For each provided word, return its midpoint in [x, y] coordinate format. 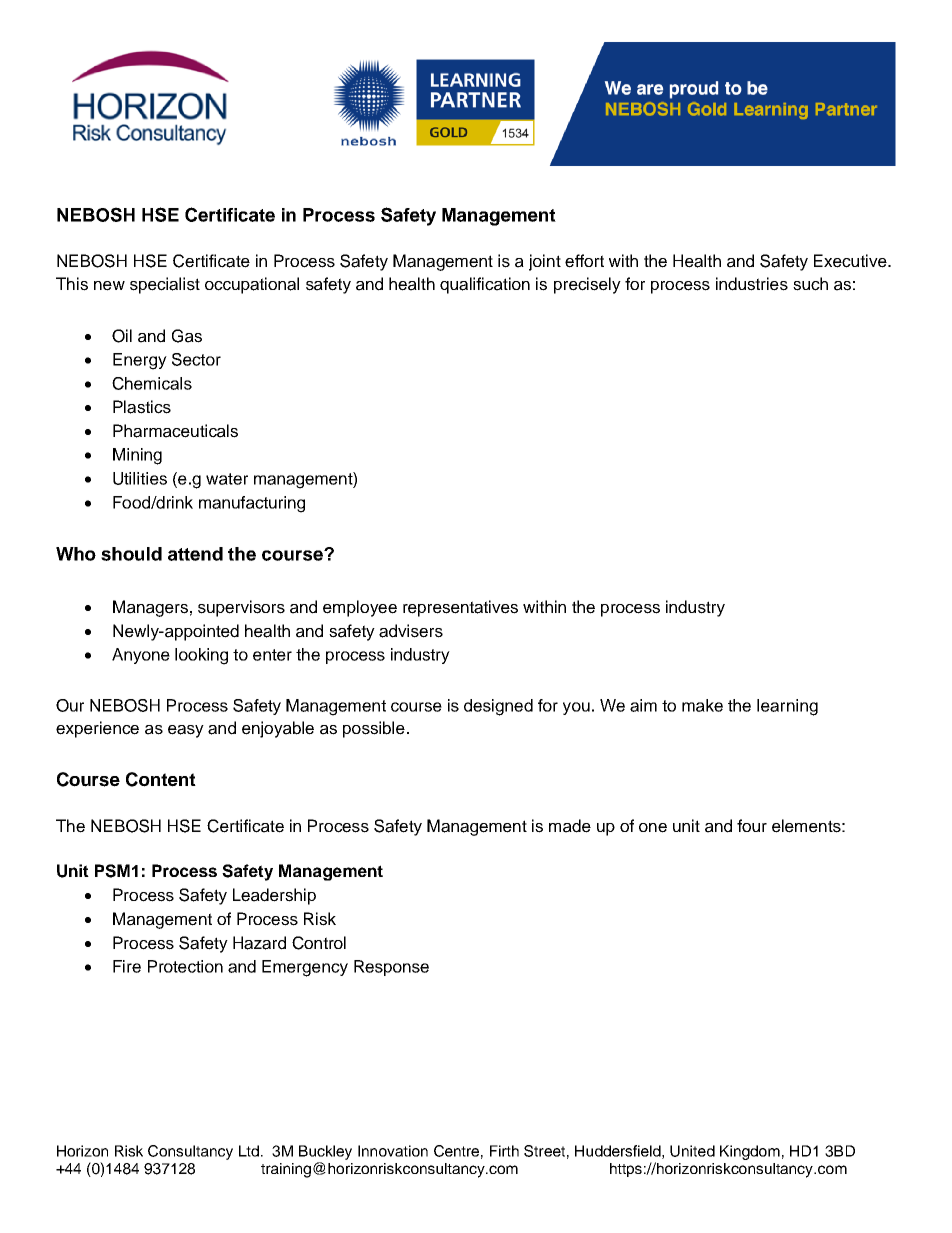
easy [186, 731]
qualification [485, 285]
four [752, 825]
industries [752, 284]
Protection [185, 966]
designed [498, 707]
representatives [460, 608]
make [702, 705]
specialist [165, 285]
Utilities [140, 478]
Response [391, 968]
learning [787, 707]
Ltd [249, 1151]
